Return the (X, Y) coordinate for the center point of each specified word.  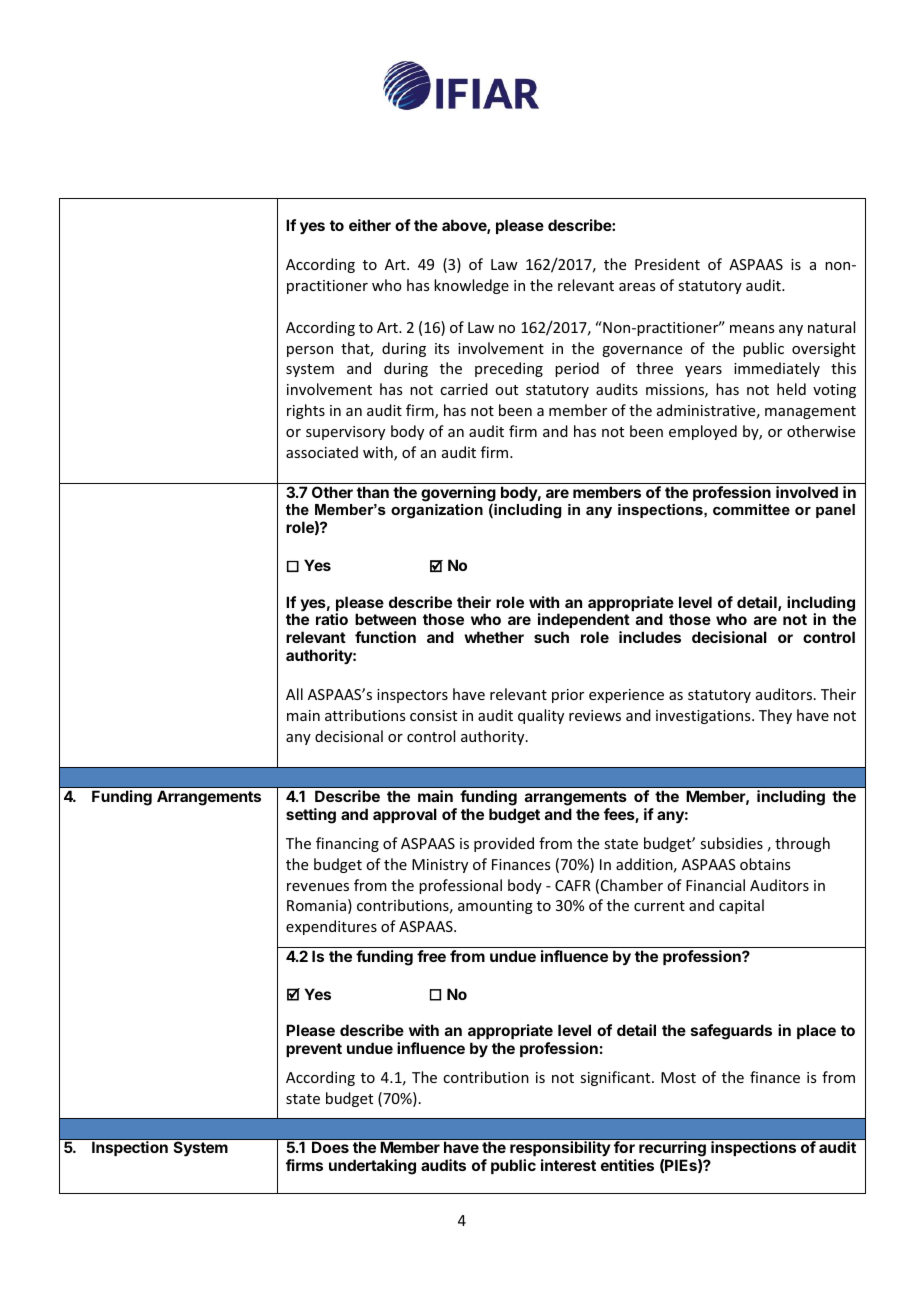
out (506, 390)
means (752, 329)
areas (637, 287)
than (373, 492)
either (370, 225)
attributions (365, 715)
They (775, 716)
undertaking (372, 1167)
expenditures (331, 927)
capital (741, 906)
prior (568, 696)
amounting (495, 907)
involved (807, 492)
